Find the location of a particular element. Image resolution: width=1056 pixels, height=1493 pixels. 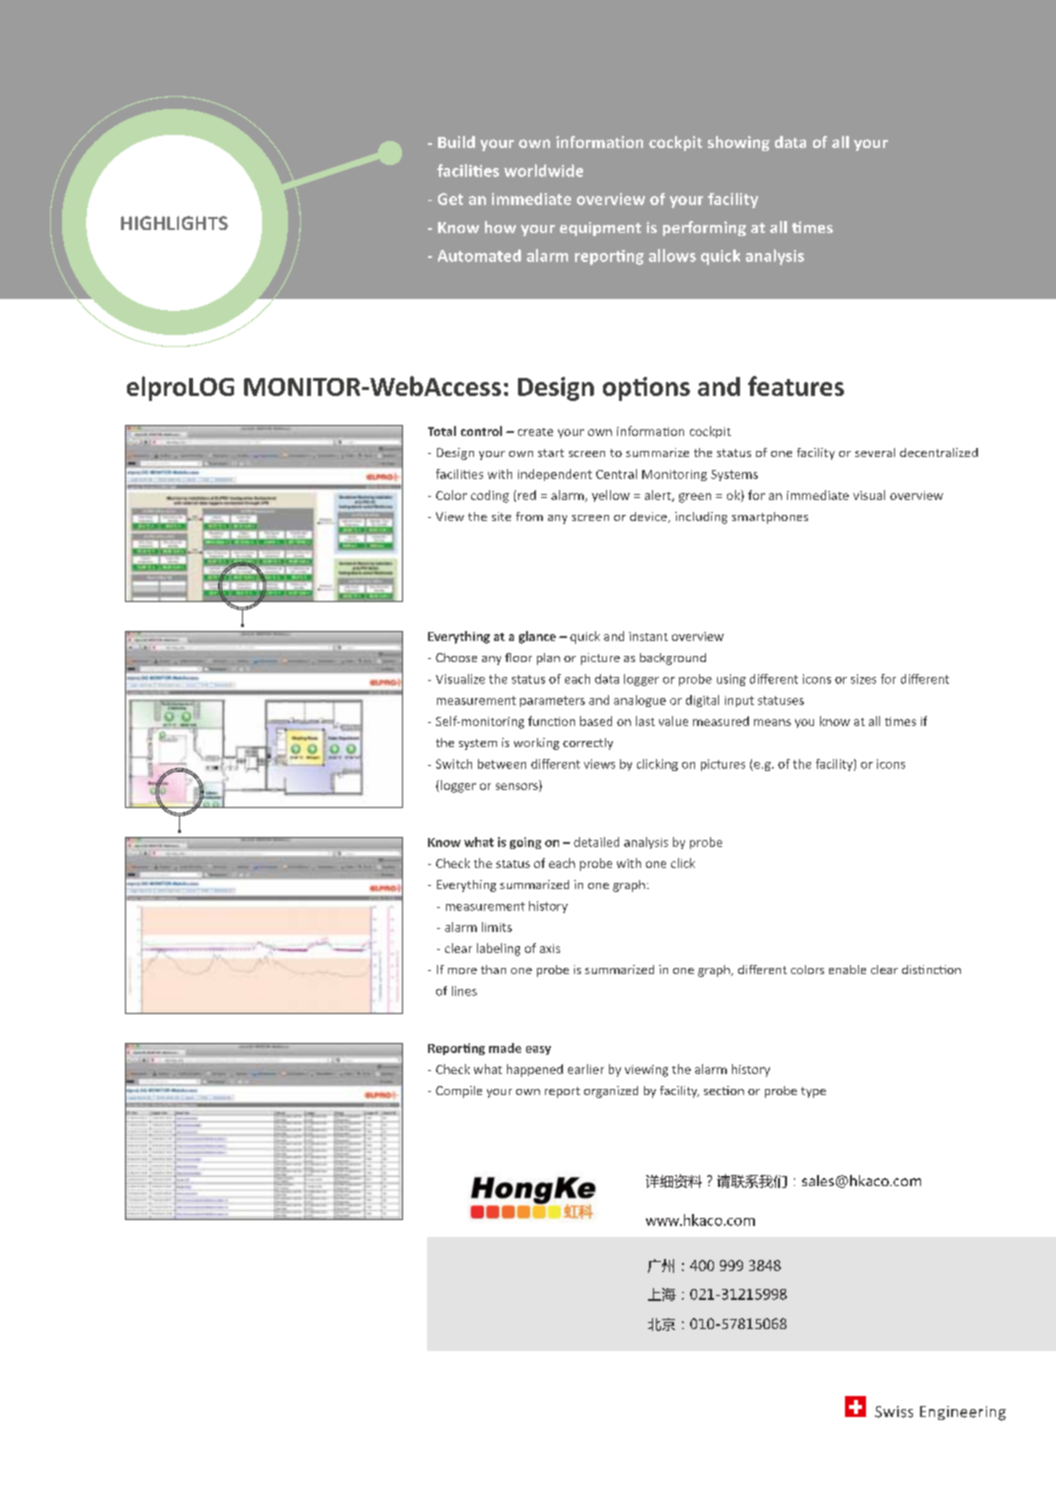

glance is located at coordinates (537, 637).
